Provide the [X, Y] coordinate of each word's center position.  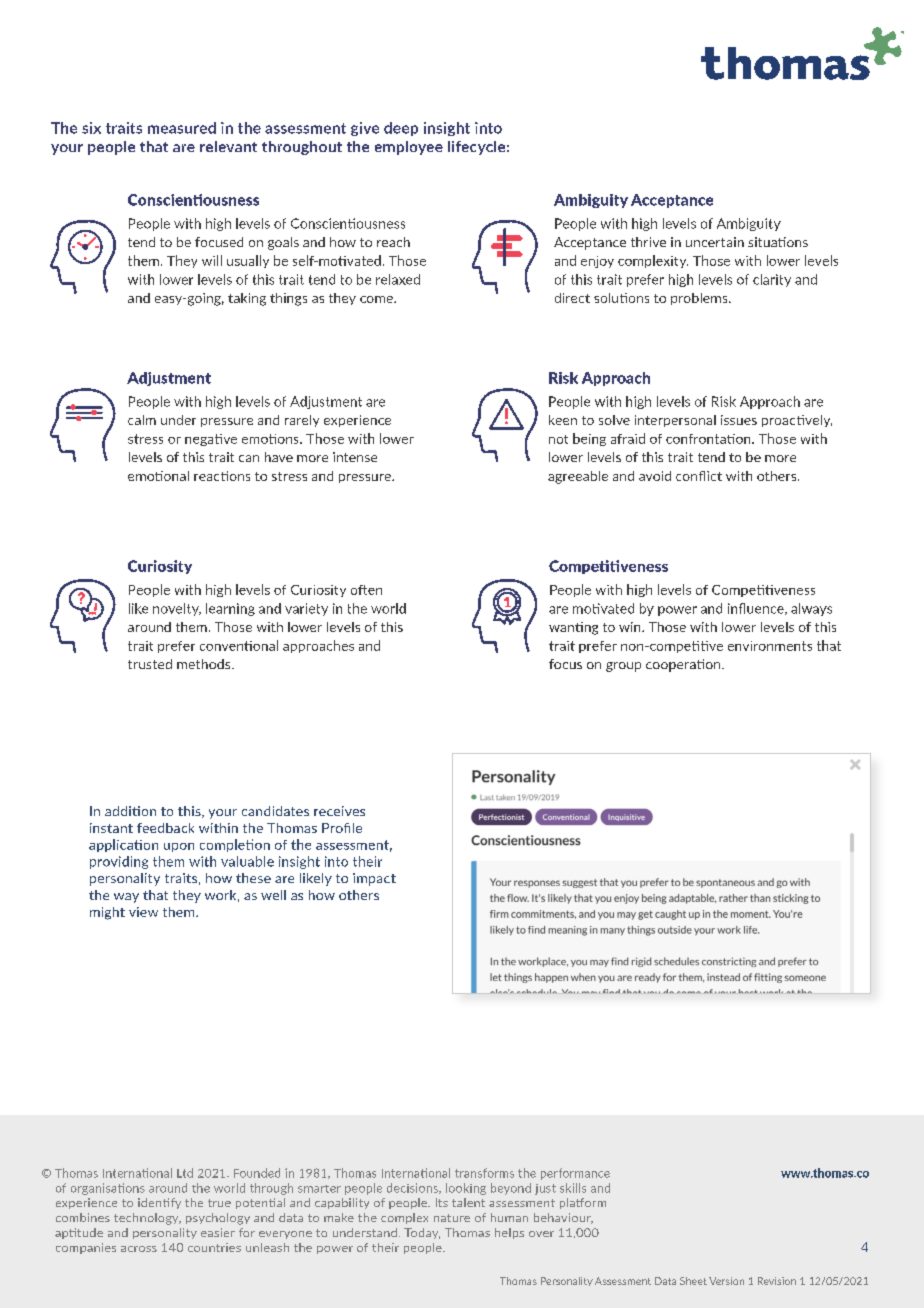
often [366, 590]
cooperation [684, 665]
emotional [158, 476]
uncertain [715, 242]
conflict [699, 476]
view [143, 912]
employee [409, 148]
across [139, 1249]
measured [182, 128]
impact [374, 879]
